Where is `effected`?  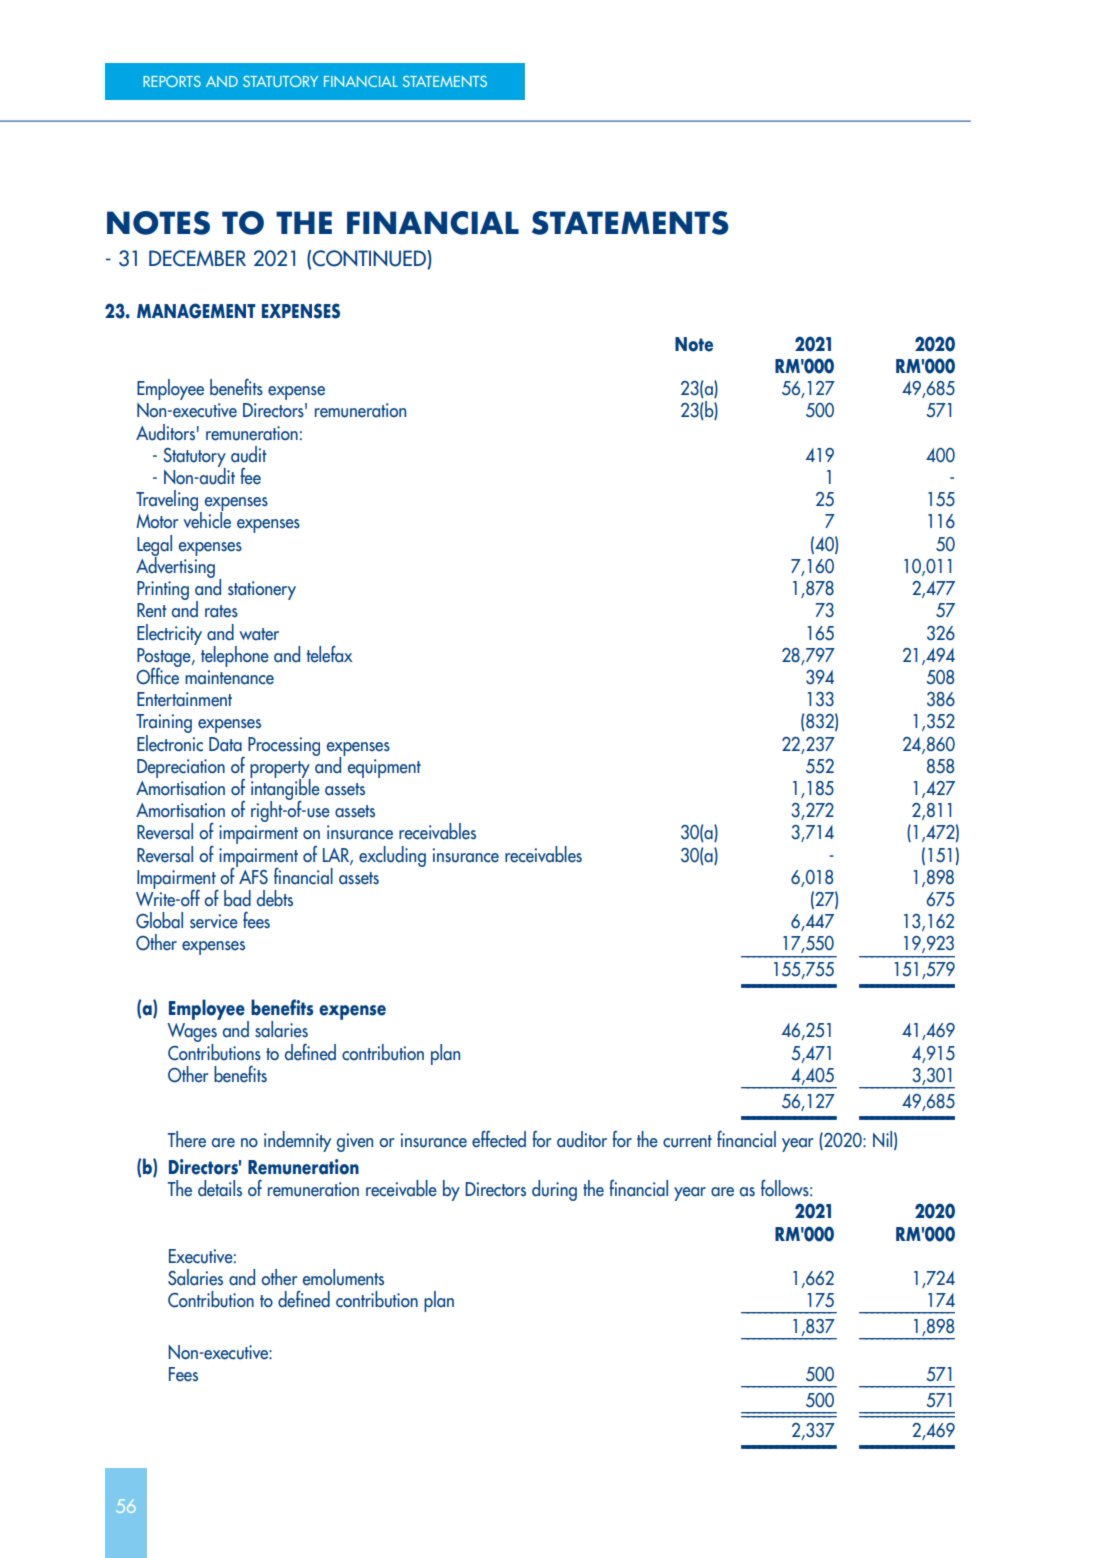 effected is located at coordinates (499, 1139).
